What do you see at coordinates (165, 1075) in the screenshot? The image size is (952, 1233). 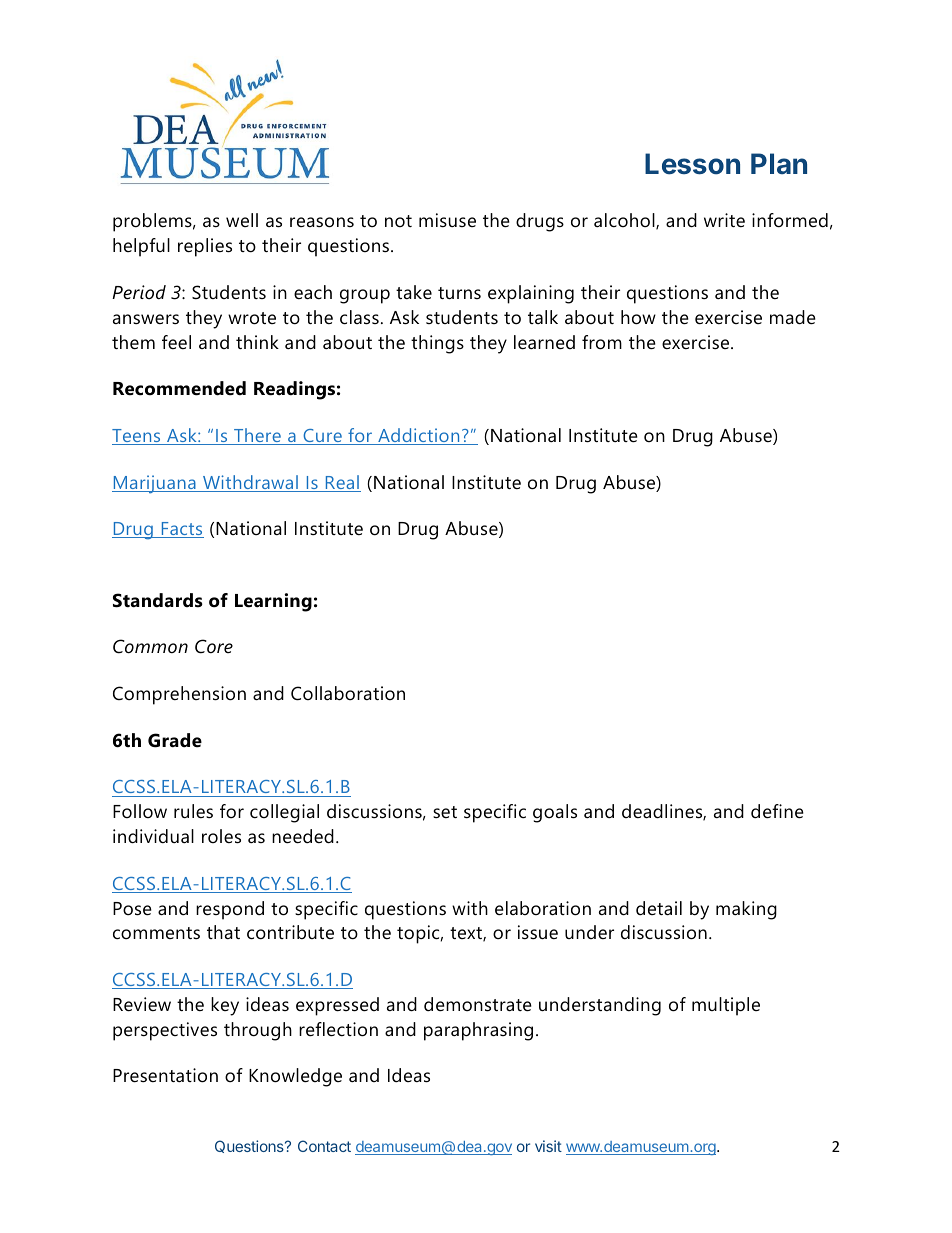 I see `Presentation` at bounding box center [165, 1075].
